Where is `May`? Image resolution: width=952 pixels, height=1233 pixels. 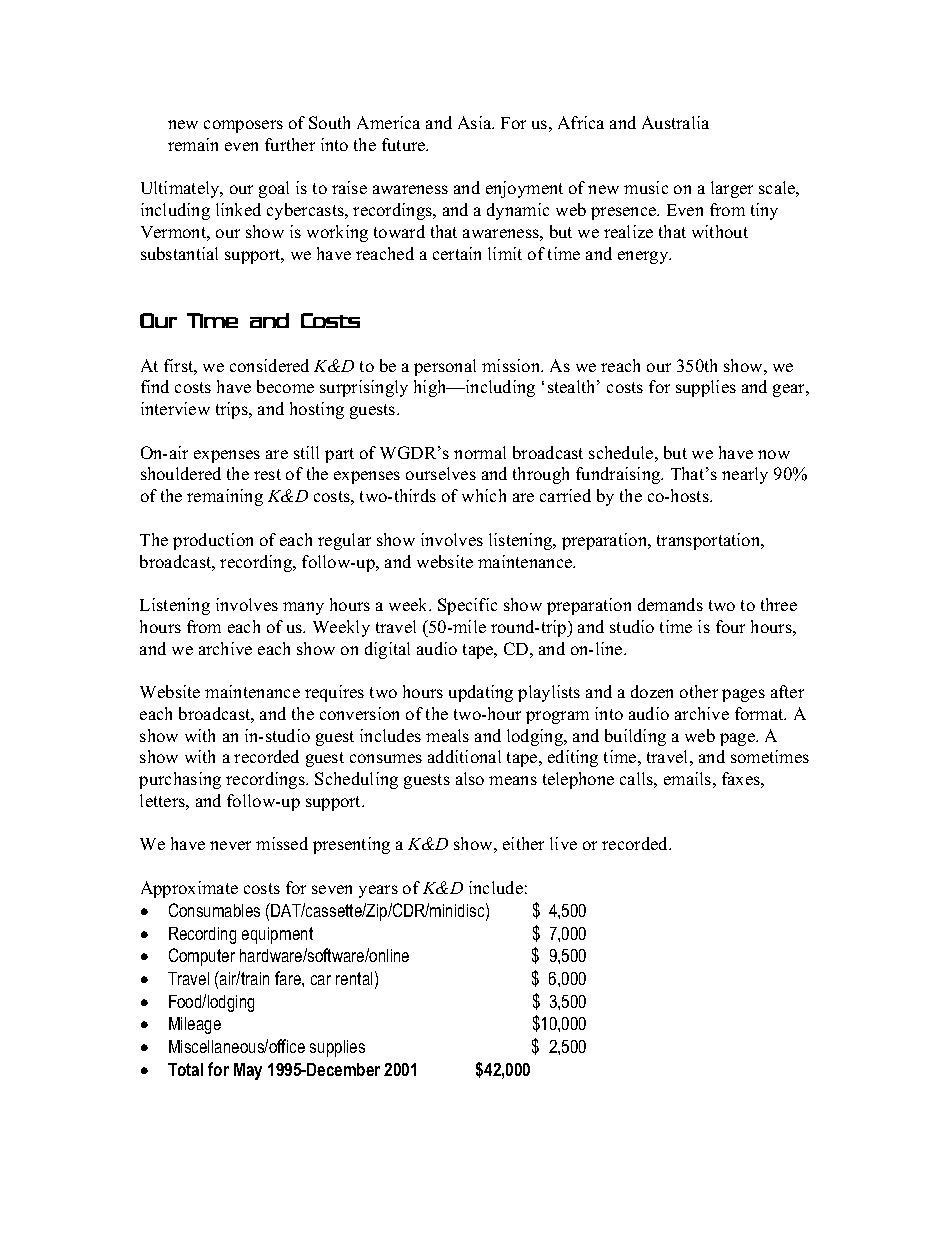 May is located at coordinates (248, 1071).
